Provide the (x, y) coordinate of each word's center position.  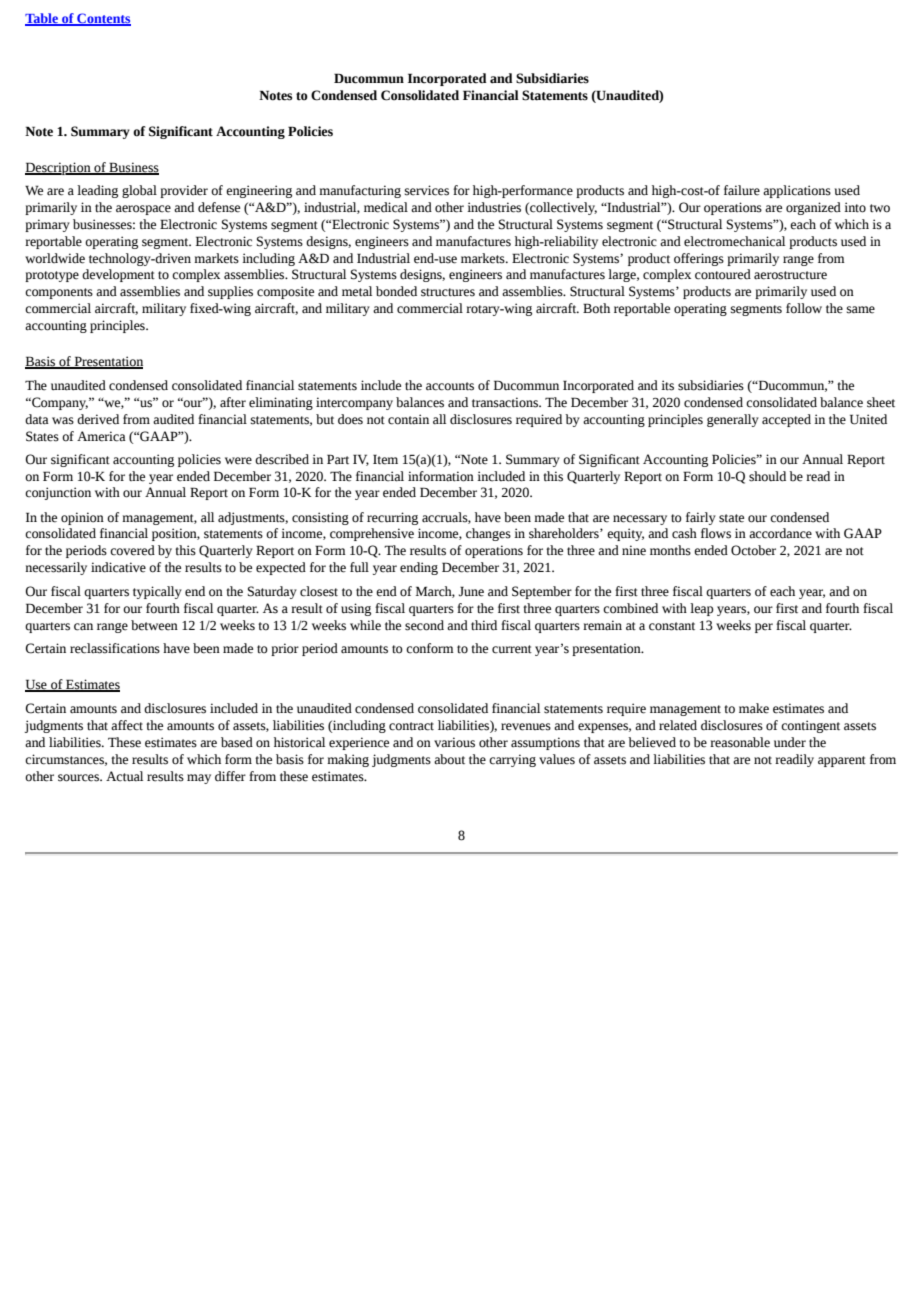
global (139, 191)
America (101, 436)
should (767, 476)
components (59, 293)
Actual (124, 776)
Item (385, 459)
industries (494, 207)
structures (448, 292)
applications (797, 191)
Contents (103, 19)
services (427, 190)
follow (804, 308)
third (484, 625)
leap (702, 609)
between (154, 625)
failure (742, 190)
